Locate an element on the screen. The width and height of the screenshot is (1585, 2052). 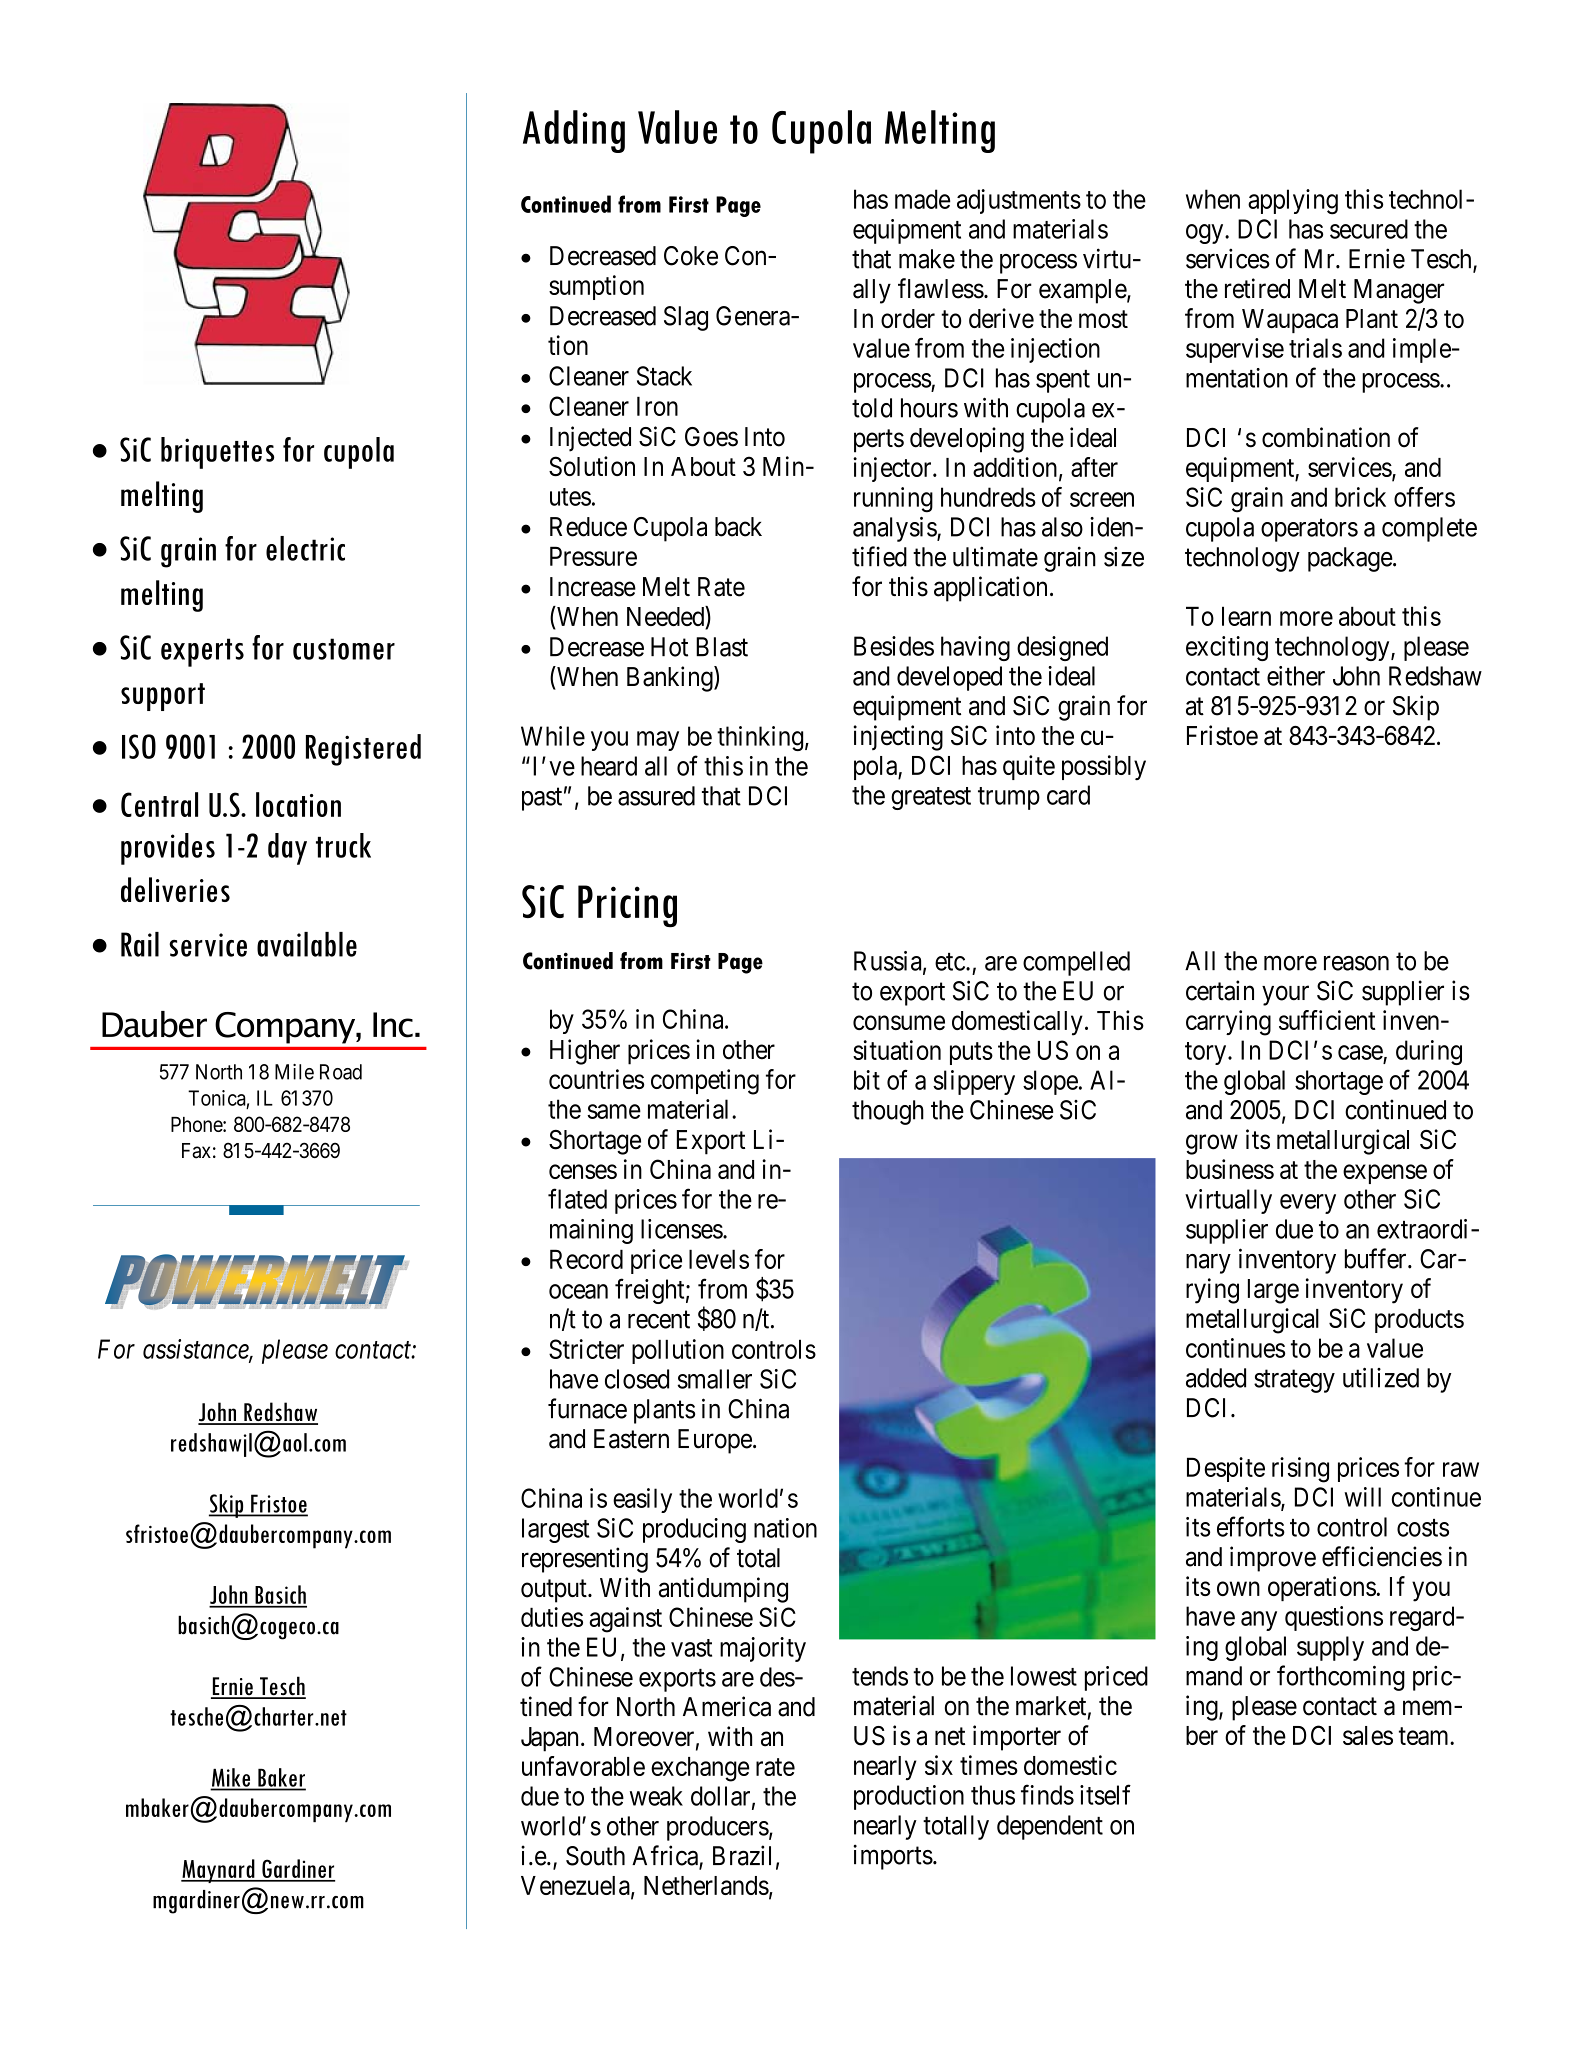
made is located at coordinates (922, 199).
